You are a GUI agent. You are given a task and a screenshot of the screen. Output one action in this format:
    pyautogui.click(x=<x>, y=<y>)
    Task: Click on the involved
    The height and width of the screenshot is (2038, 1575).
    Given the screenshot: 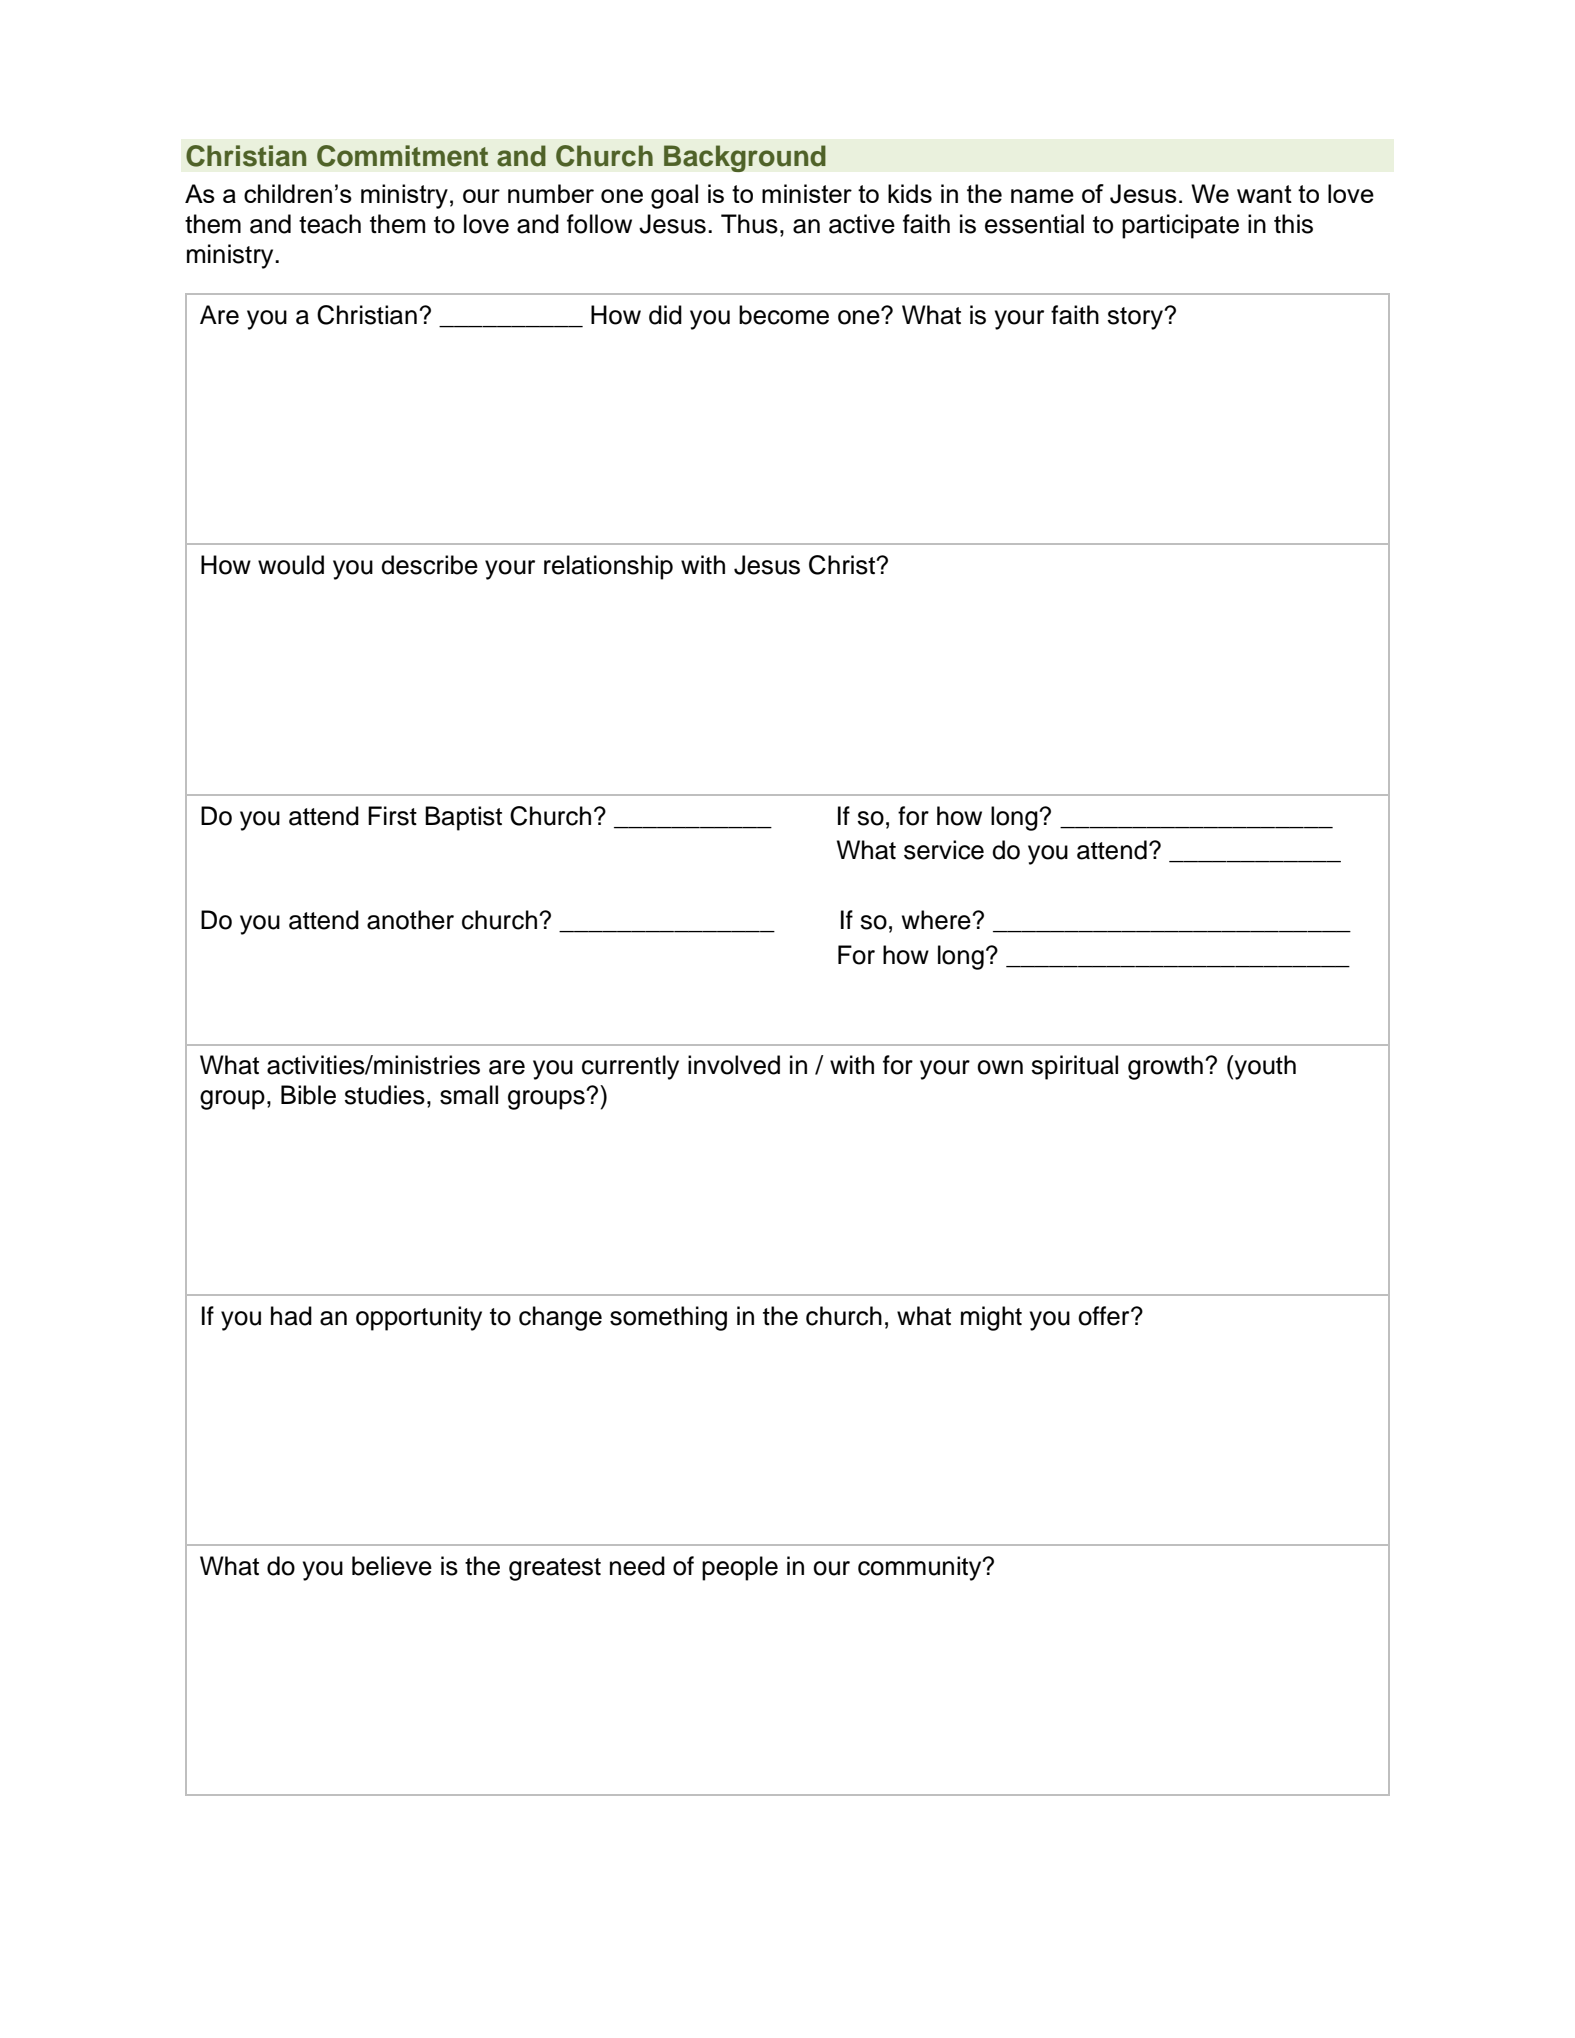 What is the action you would take?
    pyautogui.click(x=734, y=1065)
